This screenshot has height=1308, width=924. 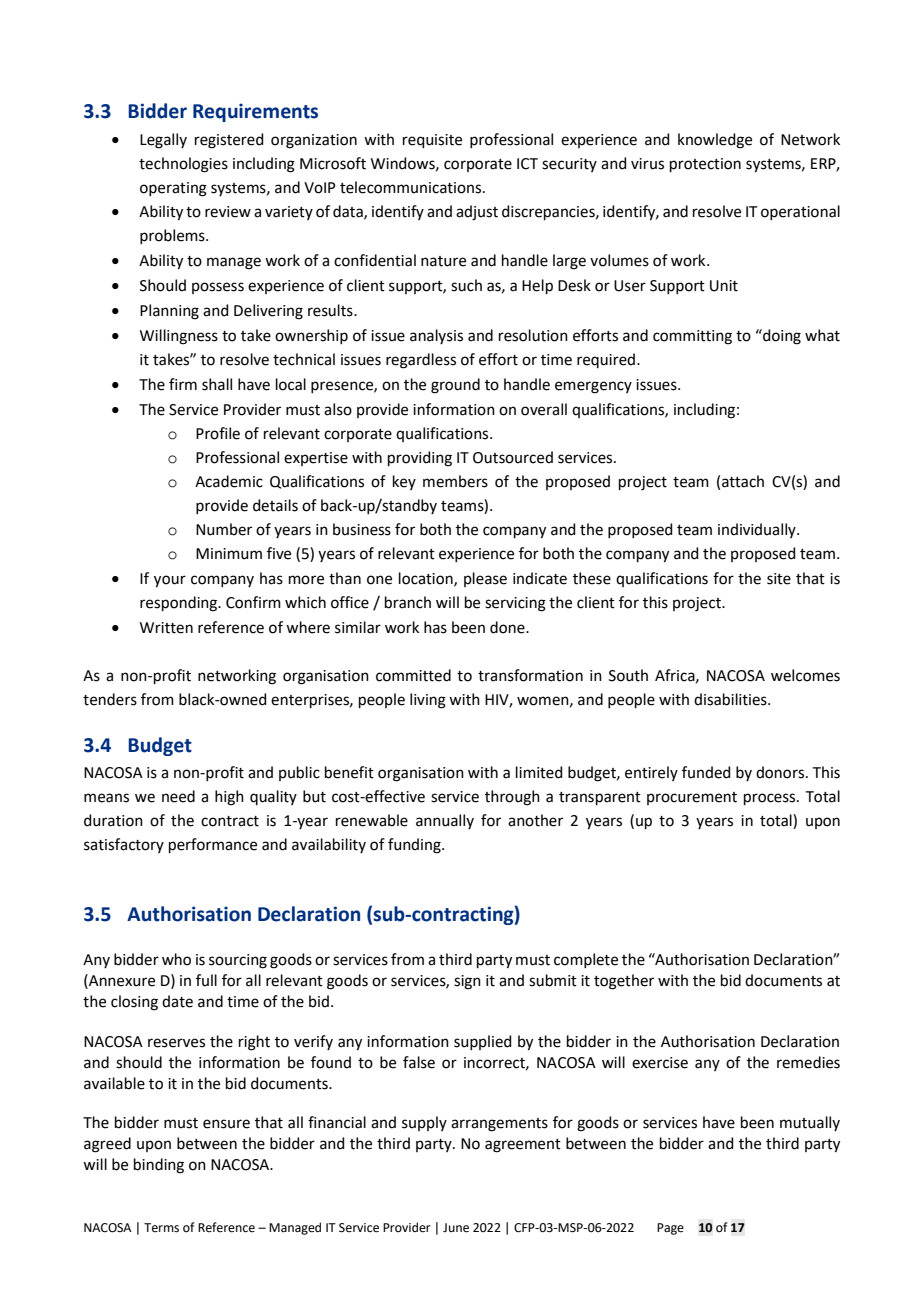 What do you see at coordinates (527, 164) in the screenshot?
I see `ICT` at bounding box center [527, 164].
